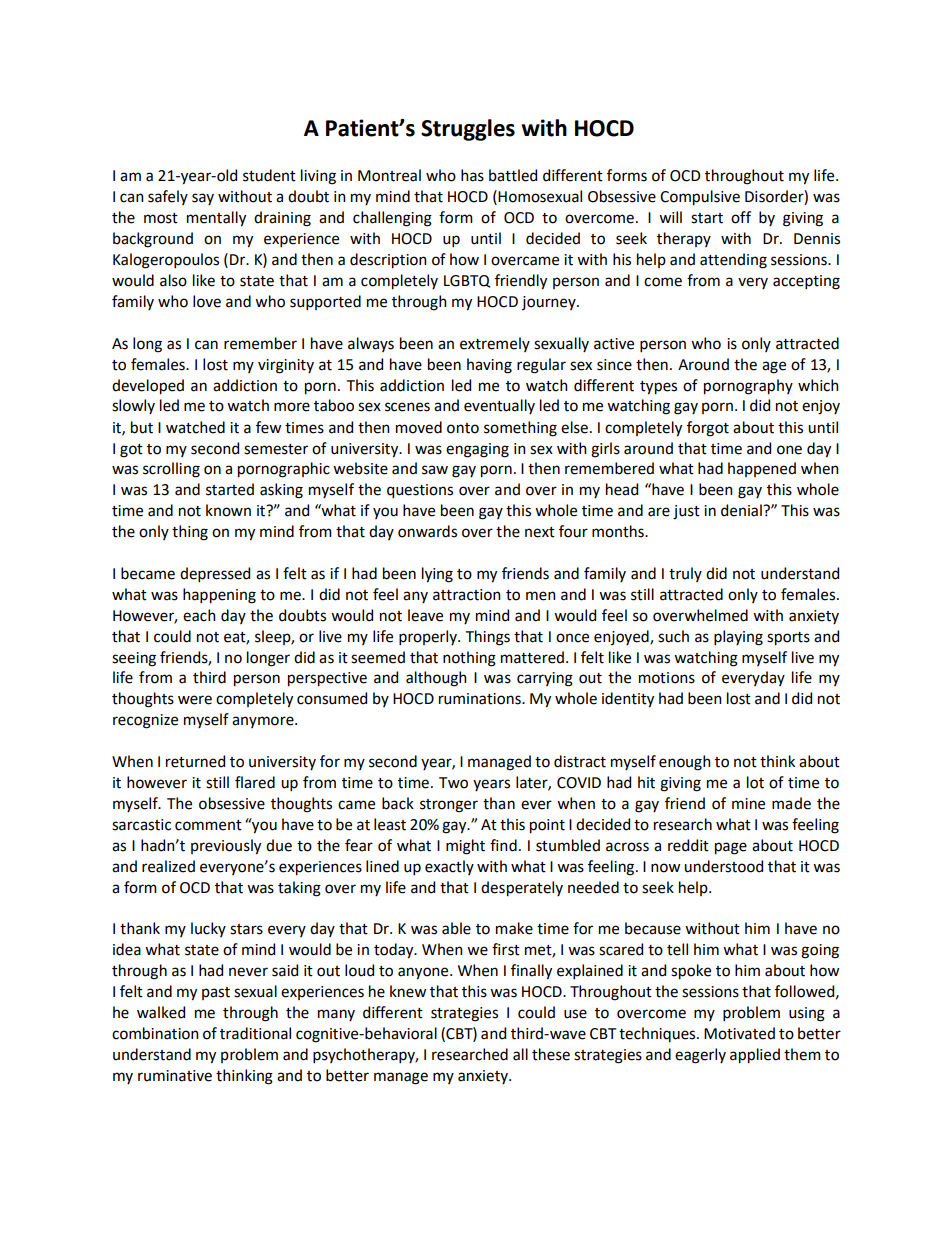 The image size is (952, 1233). I want to click on attraction, so click(467, 595).
